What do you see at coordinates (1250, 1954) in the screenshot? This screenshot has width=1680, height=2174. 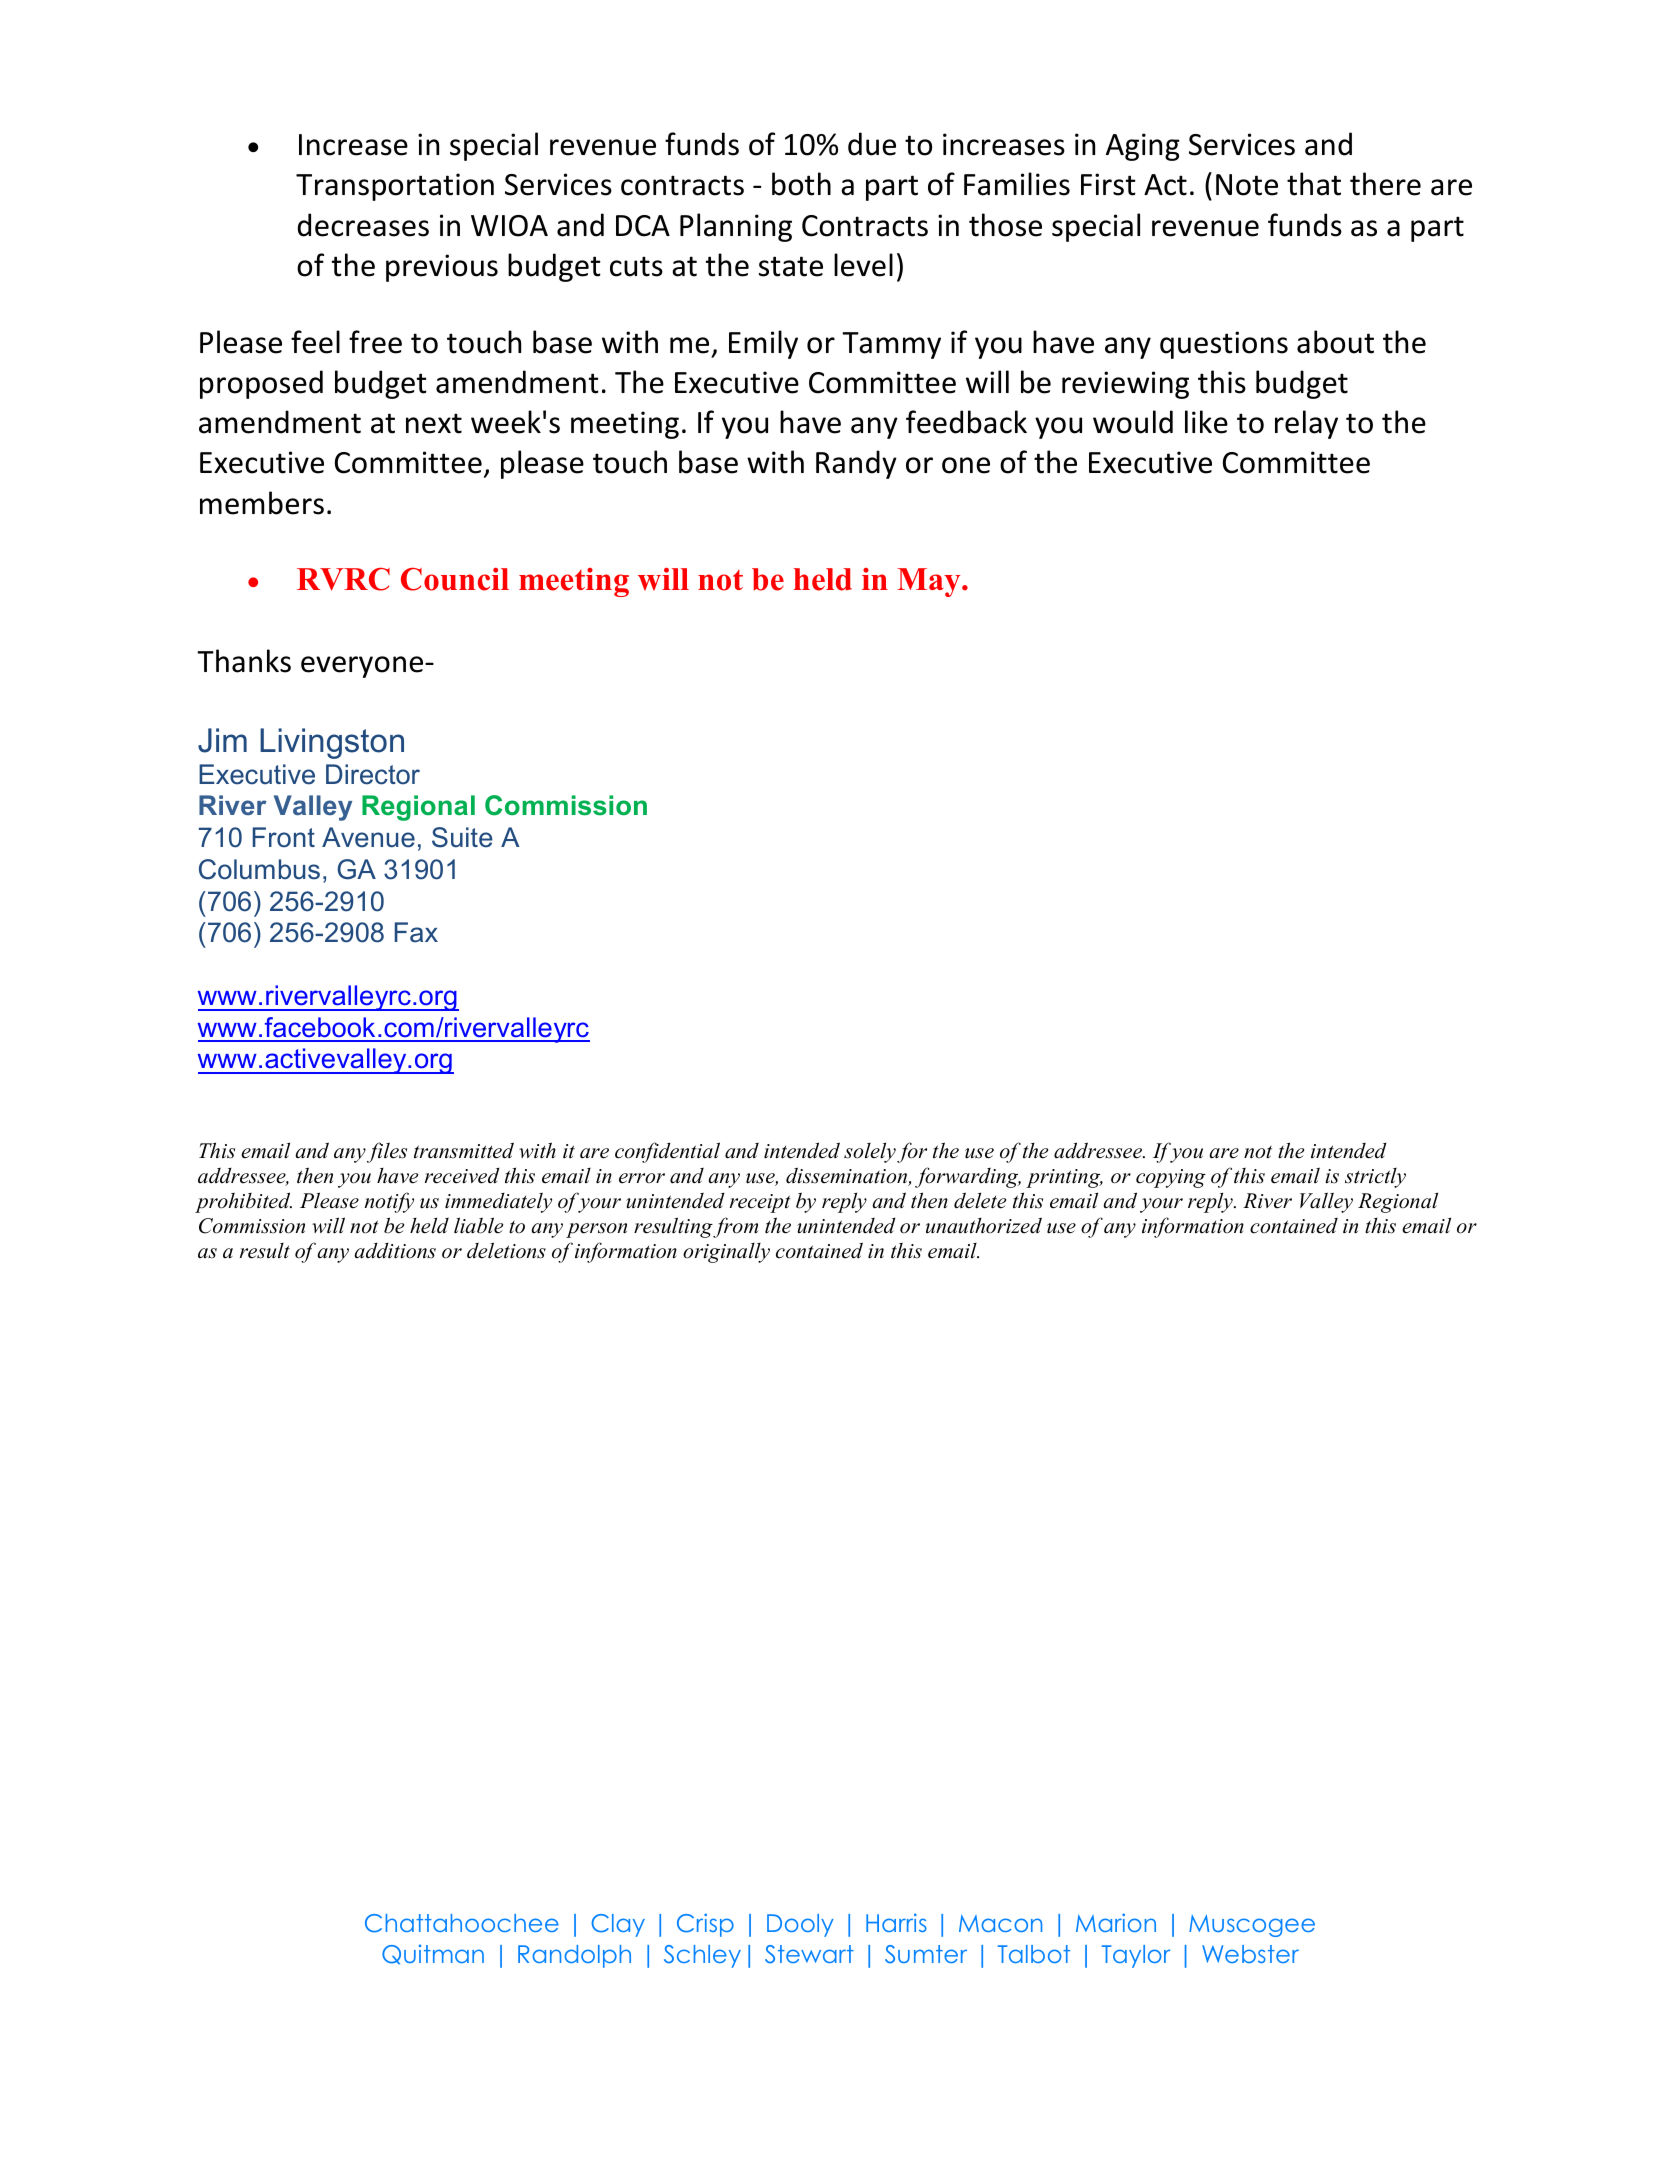 I see `Webster` at bounding box center [1250, 1954].
